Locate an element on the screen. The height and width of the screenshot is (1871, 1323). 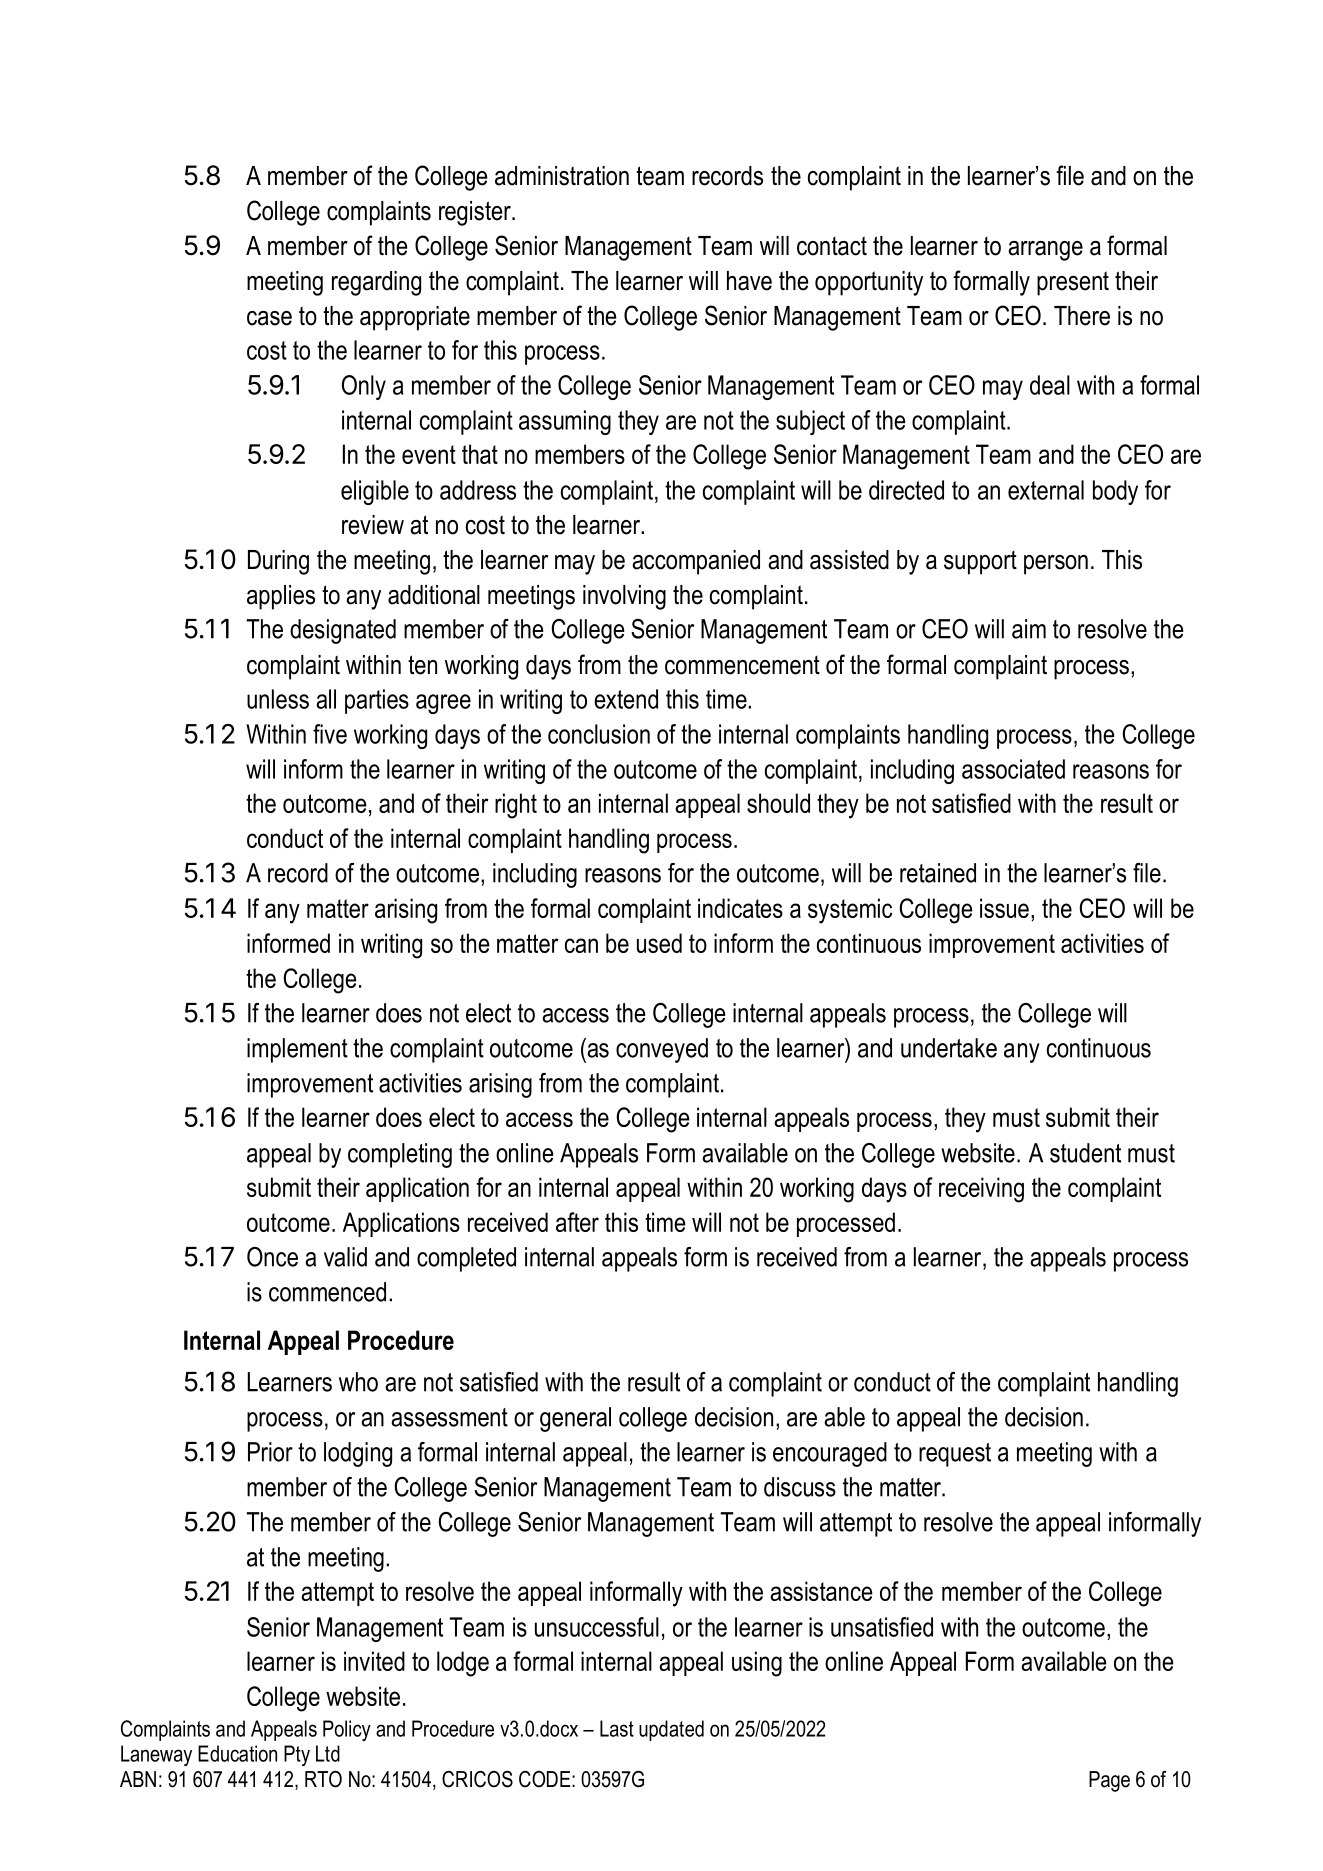
Education is located at coordinates (237, 1753).
